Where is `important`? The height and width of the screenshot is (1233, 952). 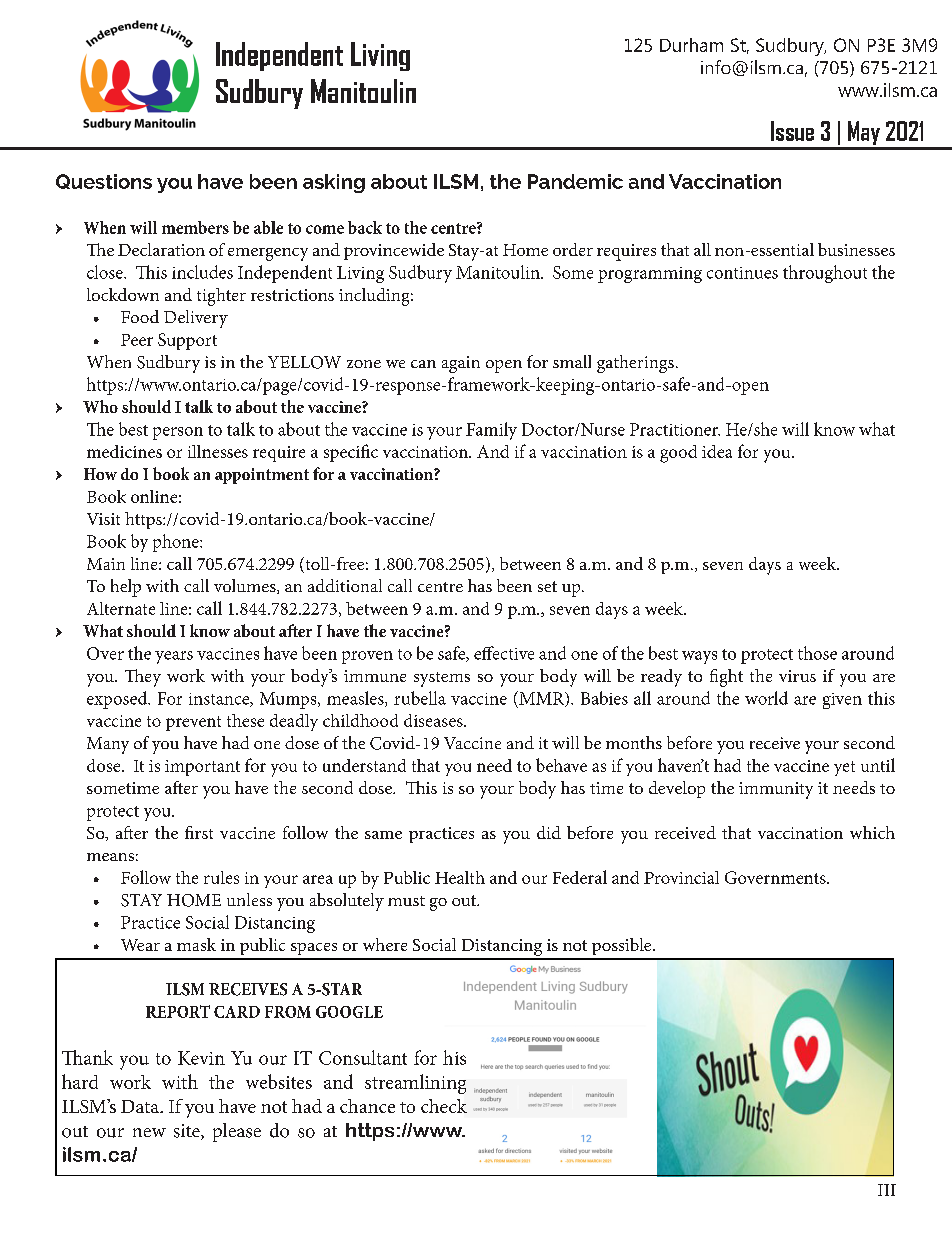 important is located at coordinates (202, 768).
